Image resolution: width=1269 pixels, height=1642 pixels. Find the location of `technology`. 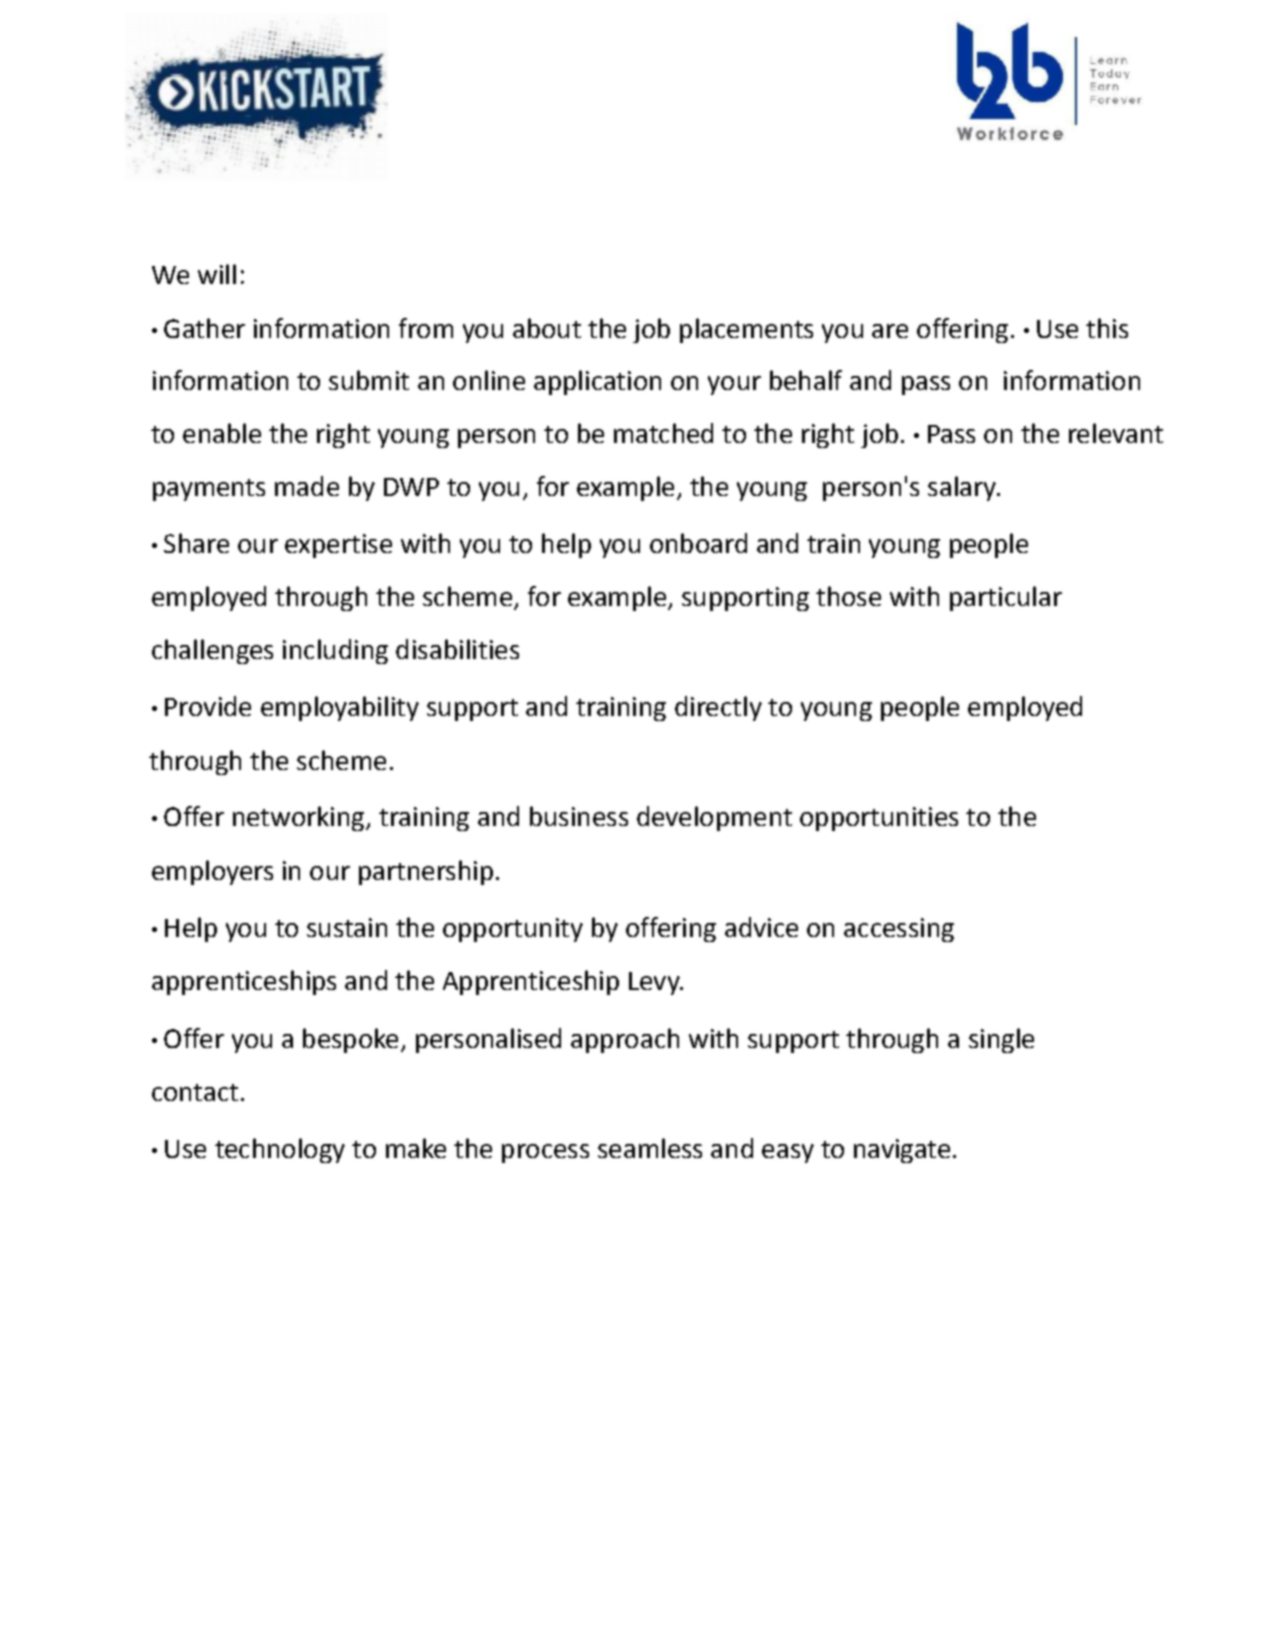

technology is located at coordinates (280, 1150).
